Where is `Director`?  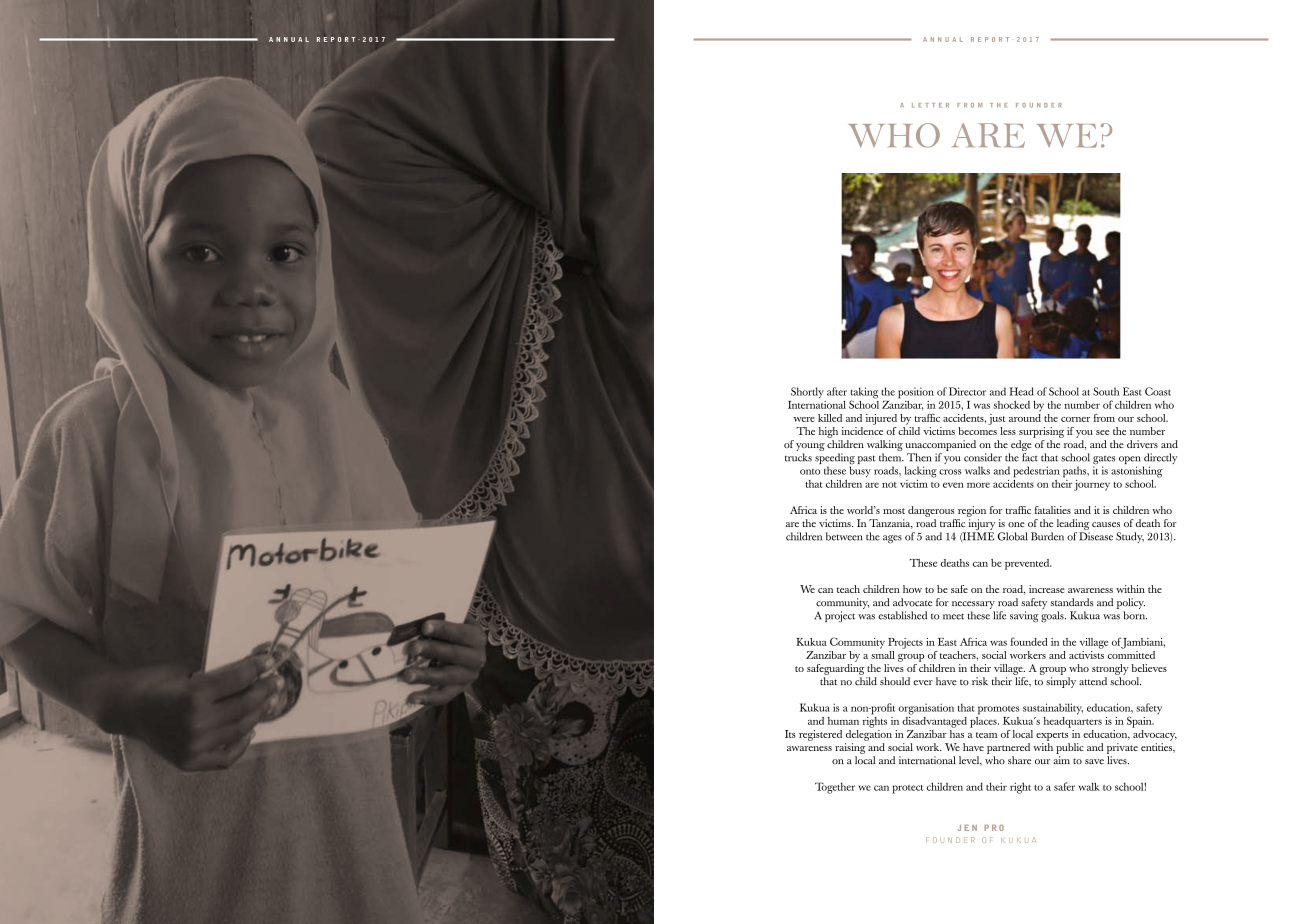
Director is located at coordinates (967, 391).
